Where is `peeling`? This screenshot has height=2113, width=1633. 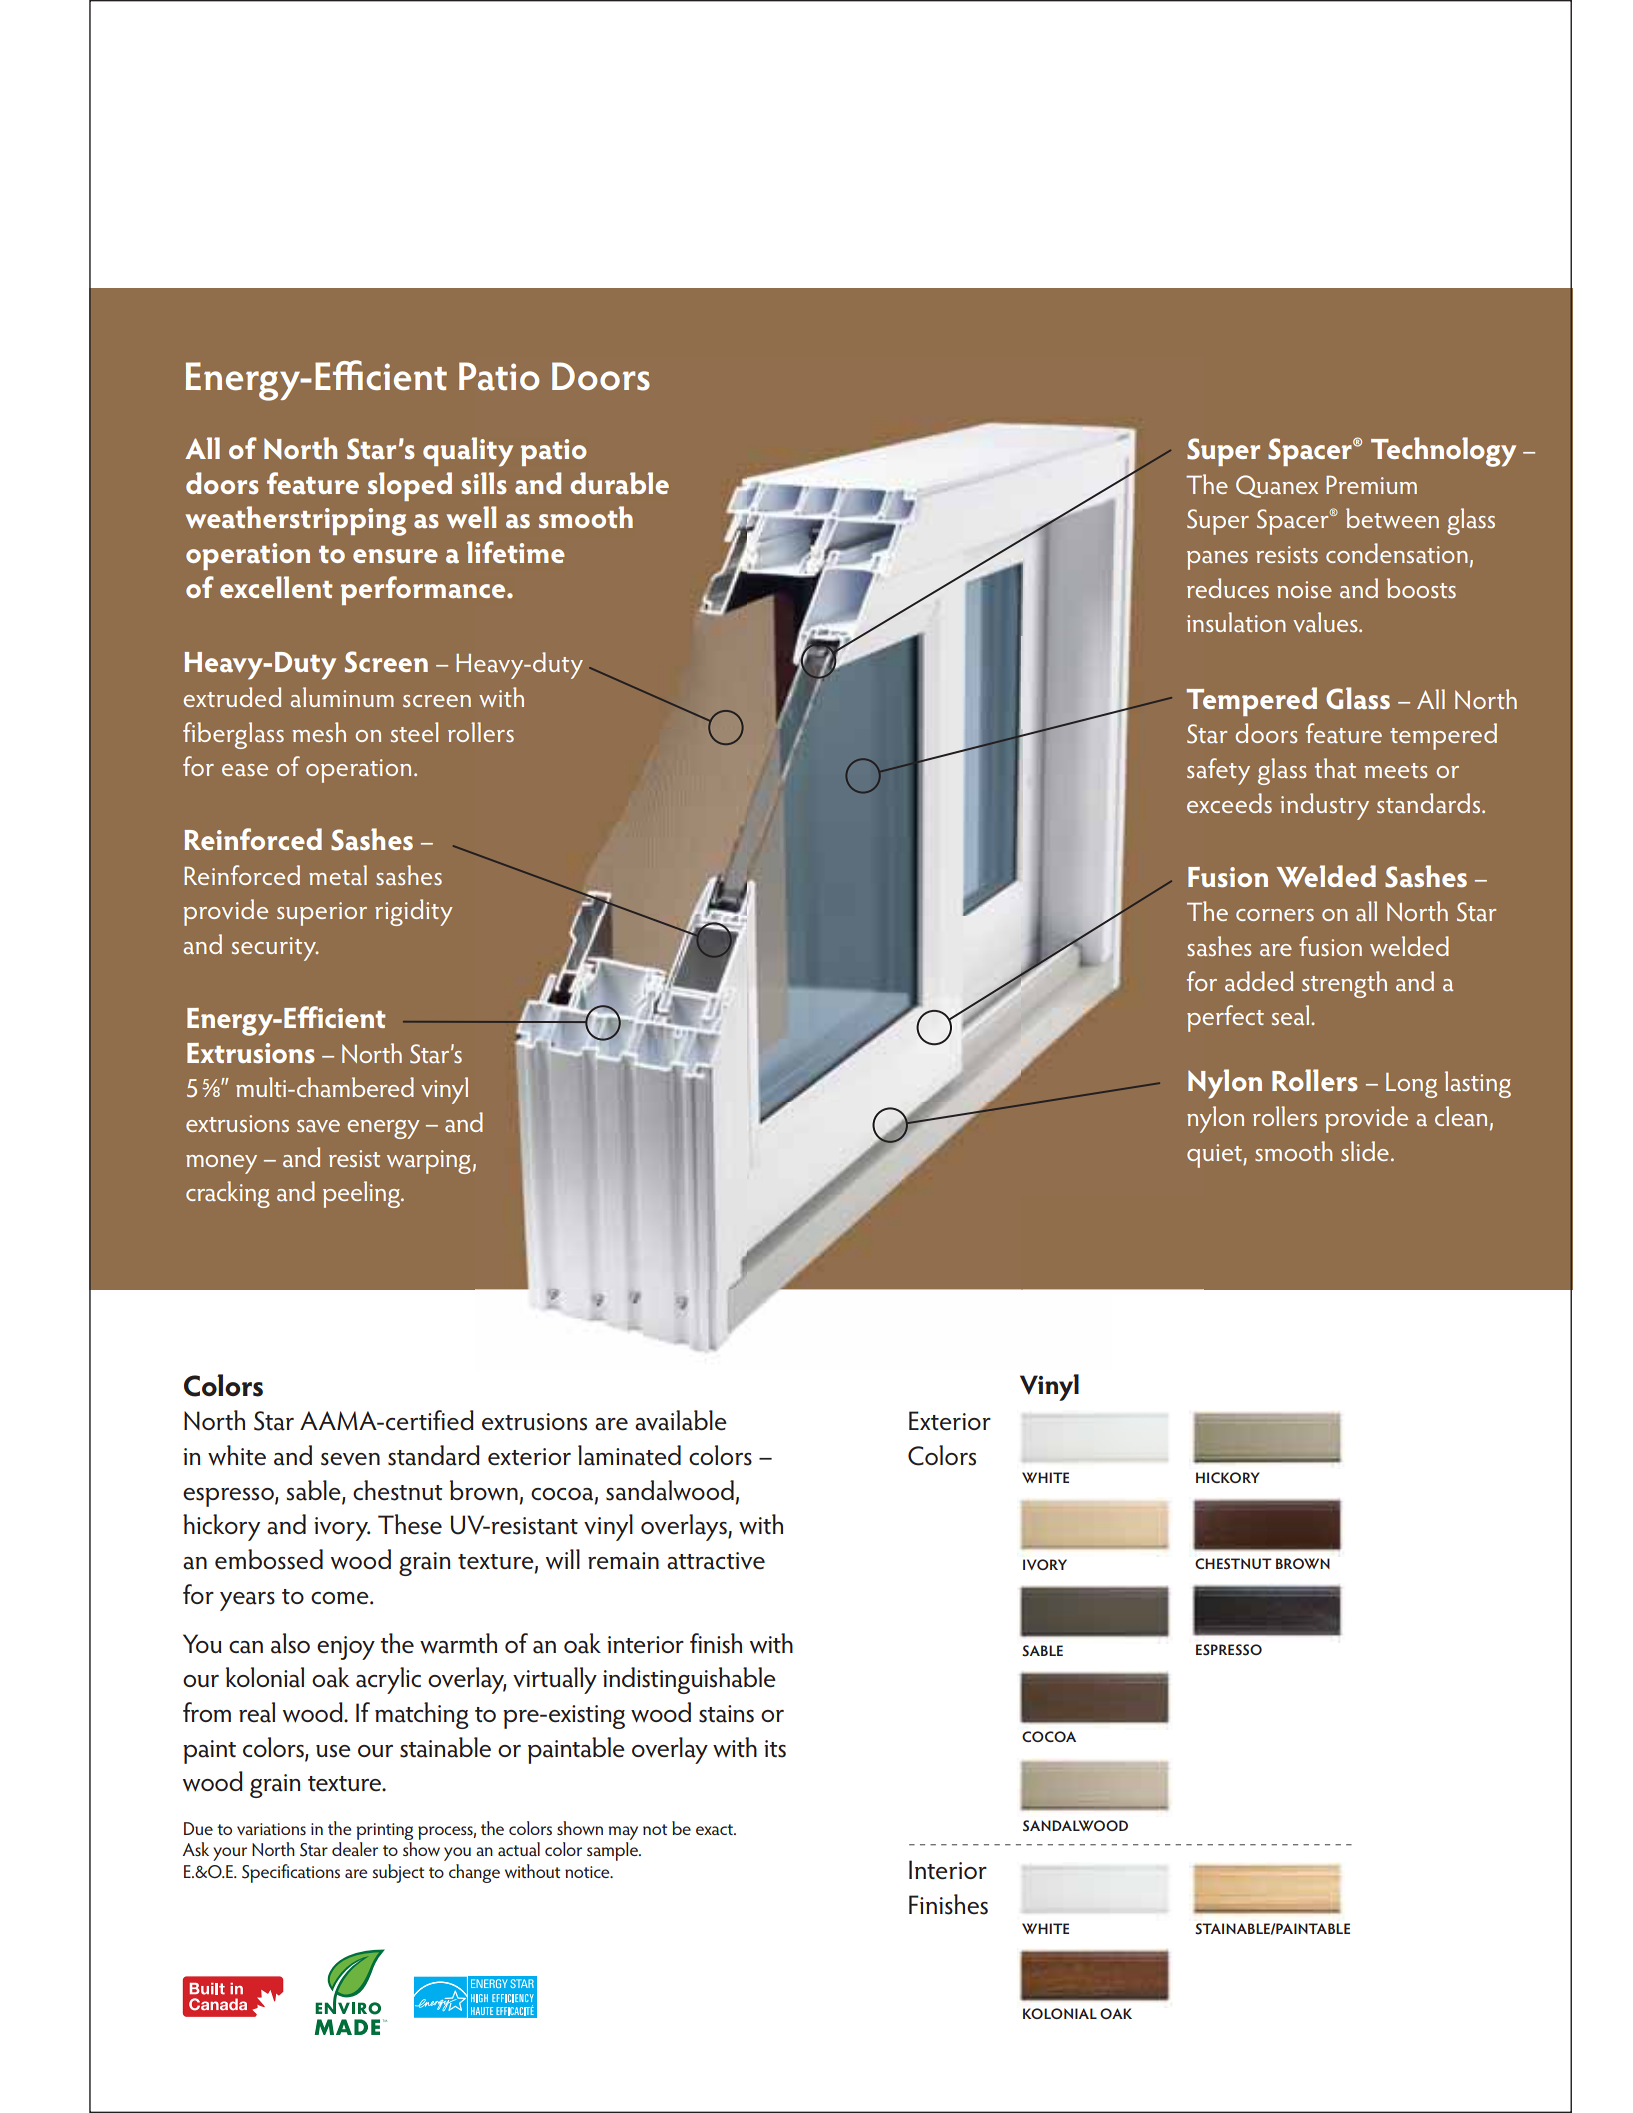
peeling is located at coordinates (362, 1194).
